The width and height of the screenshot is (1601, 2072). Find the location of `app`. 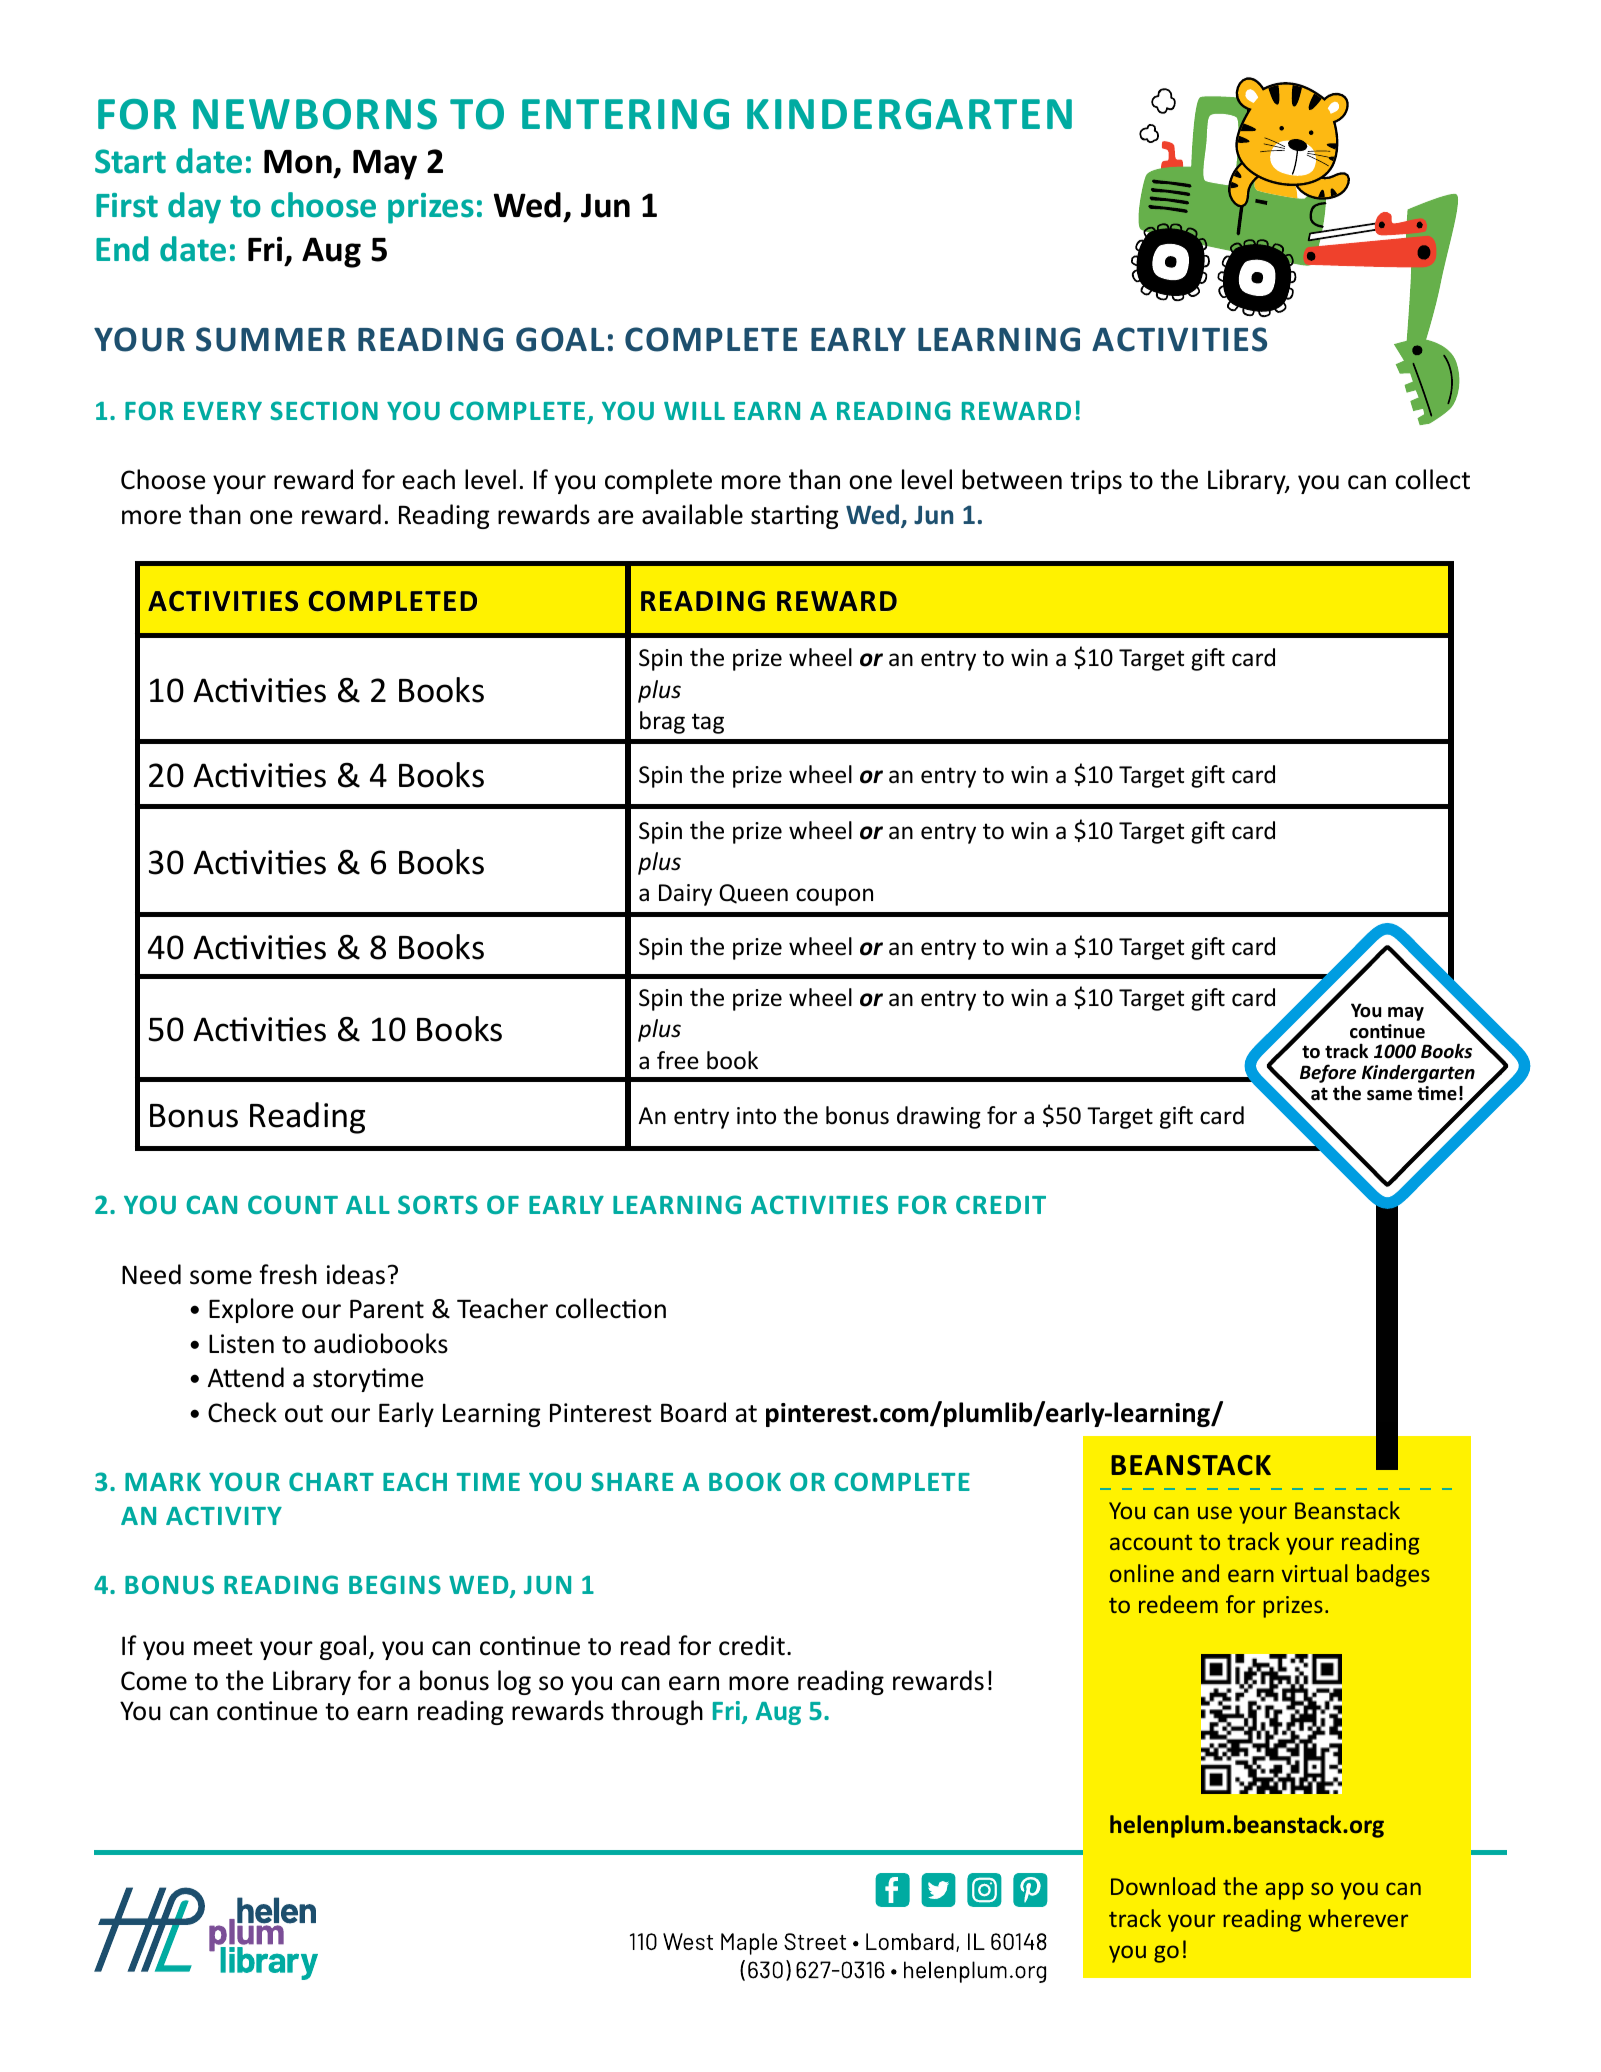

app is located at coordinates (1284, 1891).
